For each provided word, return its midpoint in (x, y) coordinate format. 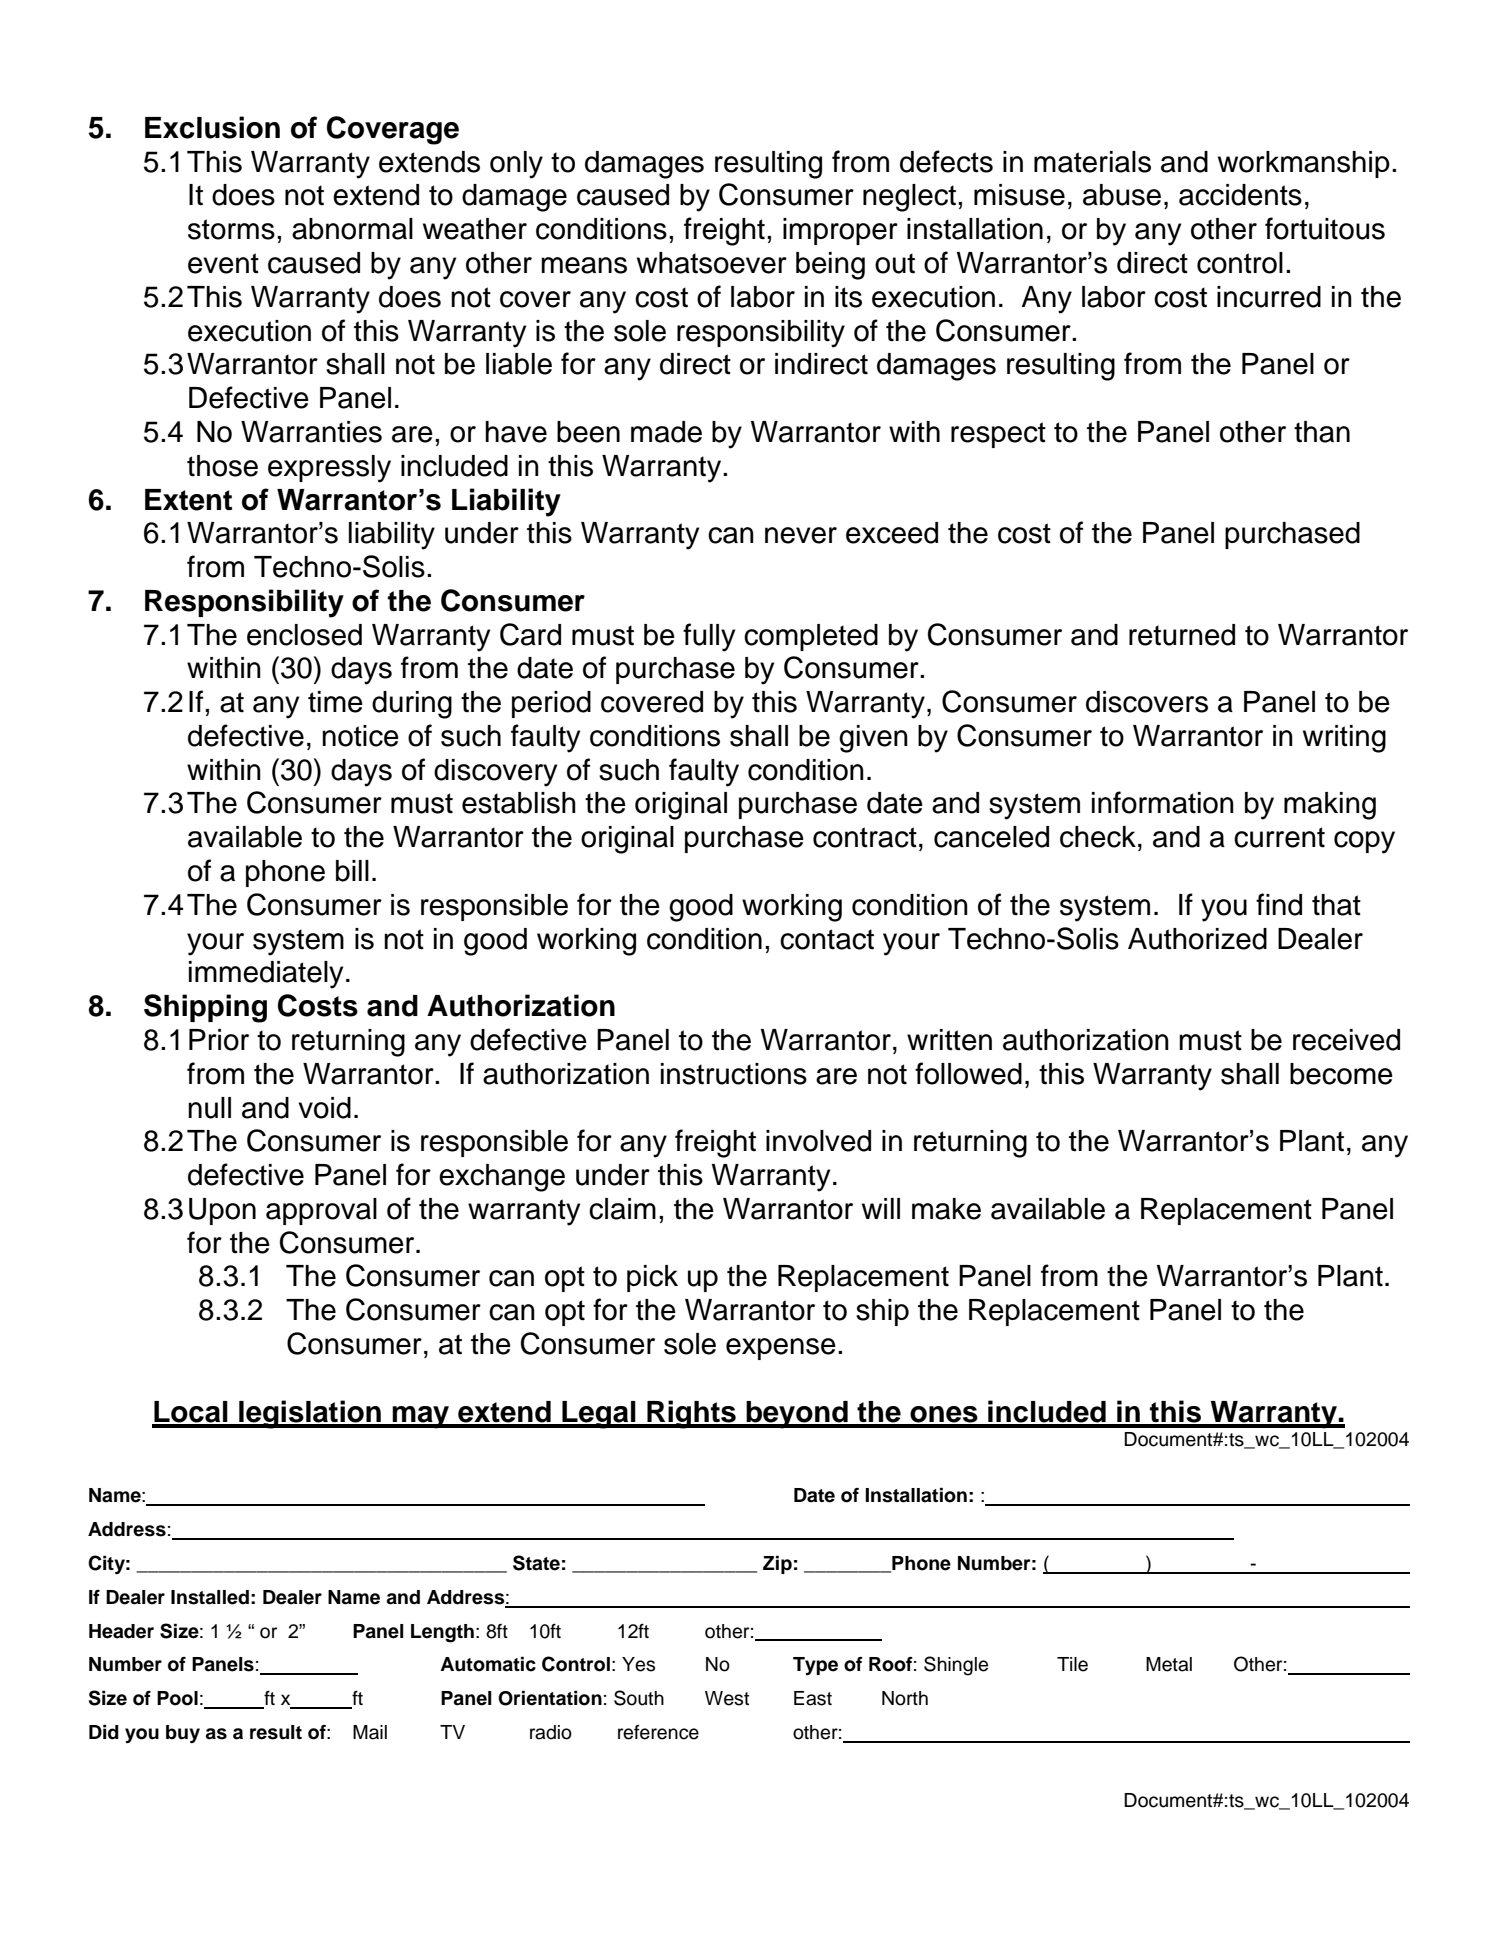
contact (827, 939)
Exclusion (212, 127)
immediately (266, 975)
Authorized (1197, 939)
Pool (177, 1698)
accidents (1240, 195)
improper (840, 231)
